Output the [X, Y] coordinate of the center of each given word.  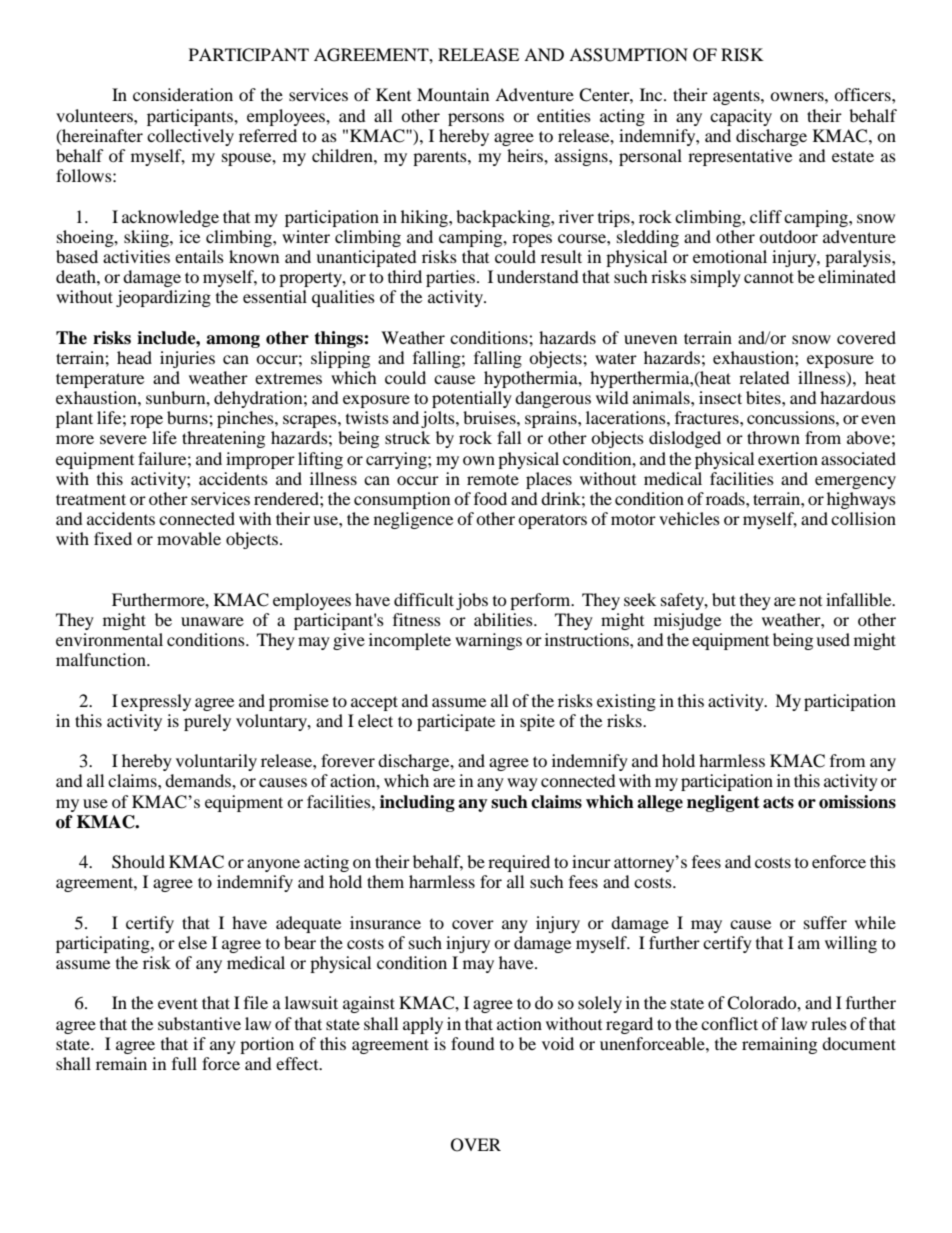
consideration [183, 94]
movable [189, 538]
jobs [472, 601]
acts [778, 802]
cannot [769, 277]
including [417, 803]
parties [450, 278]
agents [737, 97]
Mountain [453, 94]
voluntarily [216, 762]
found [473, 1043]
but [724, 599]
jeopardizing [163, 298]
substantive [199, 1023]
